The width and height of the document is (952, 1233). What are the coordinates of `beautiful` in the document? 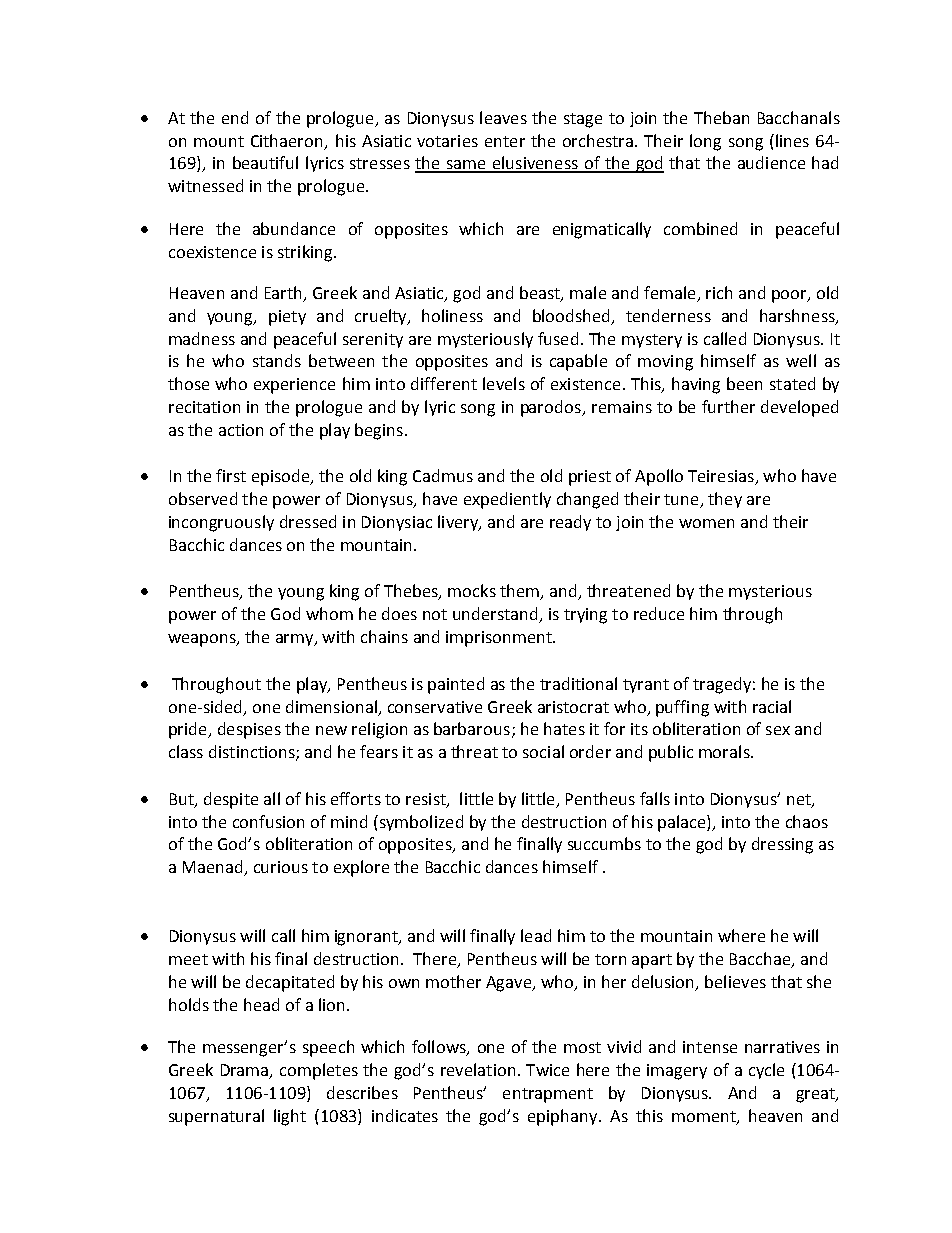 It's located at (265, 162).
